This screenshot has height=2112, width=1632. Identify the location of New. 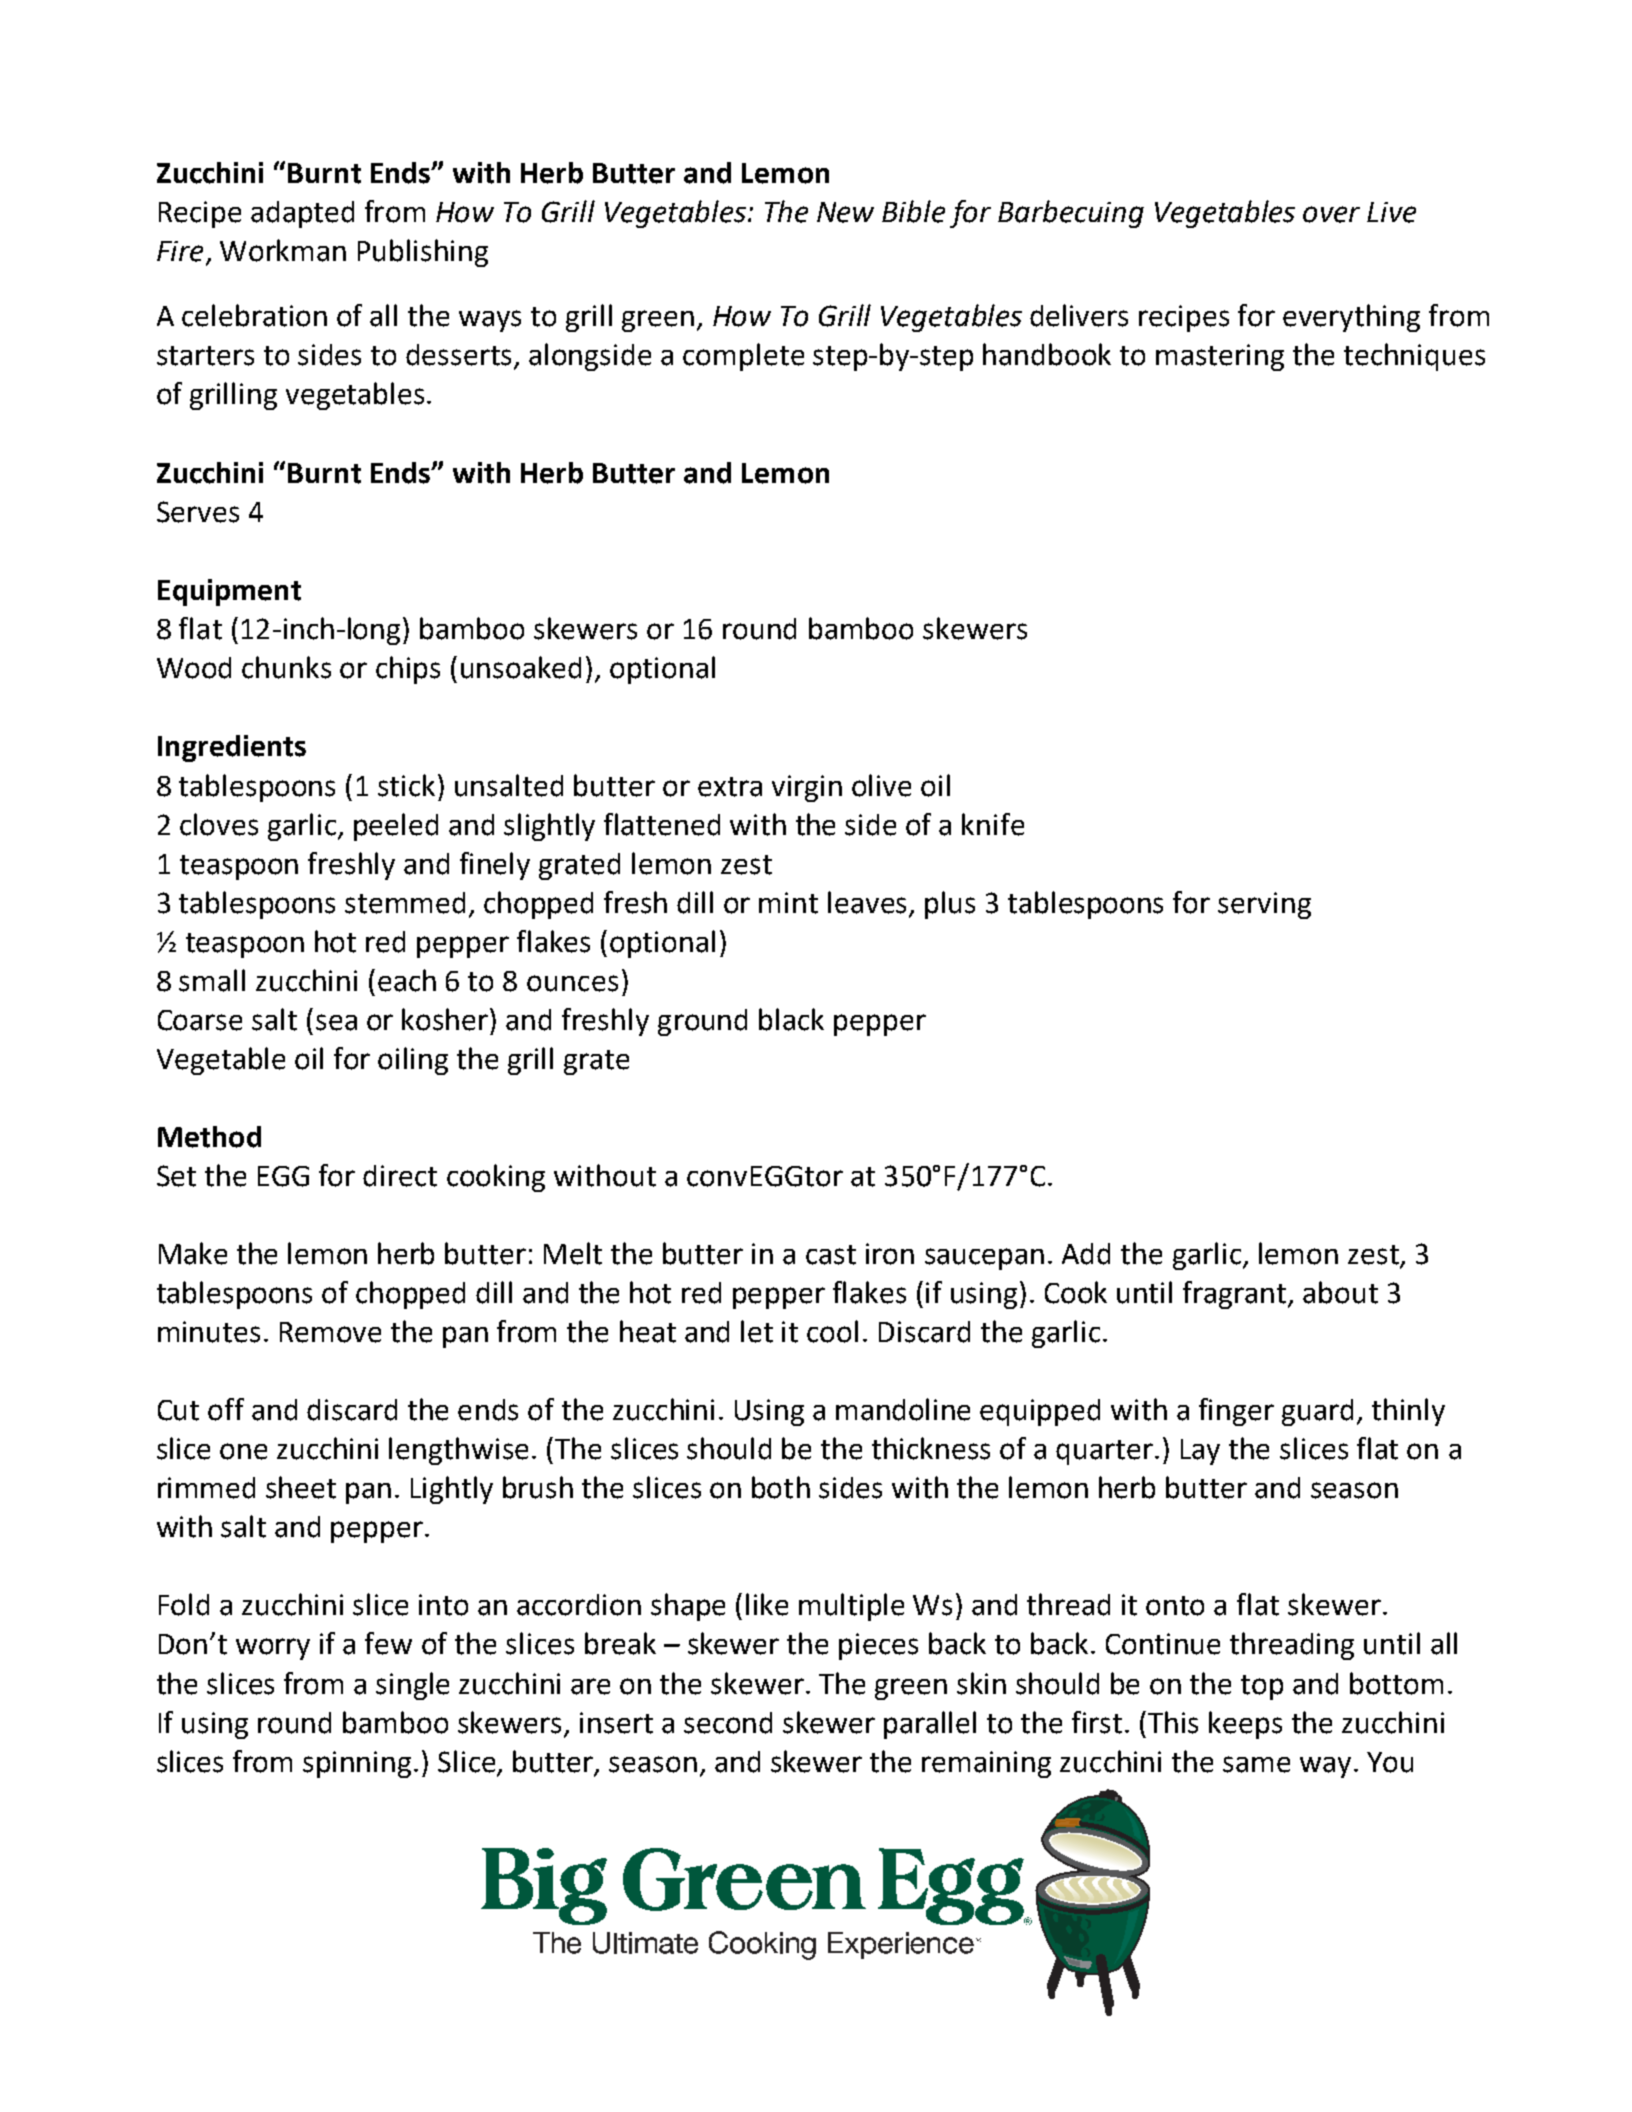
(845, 212).
